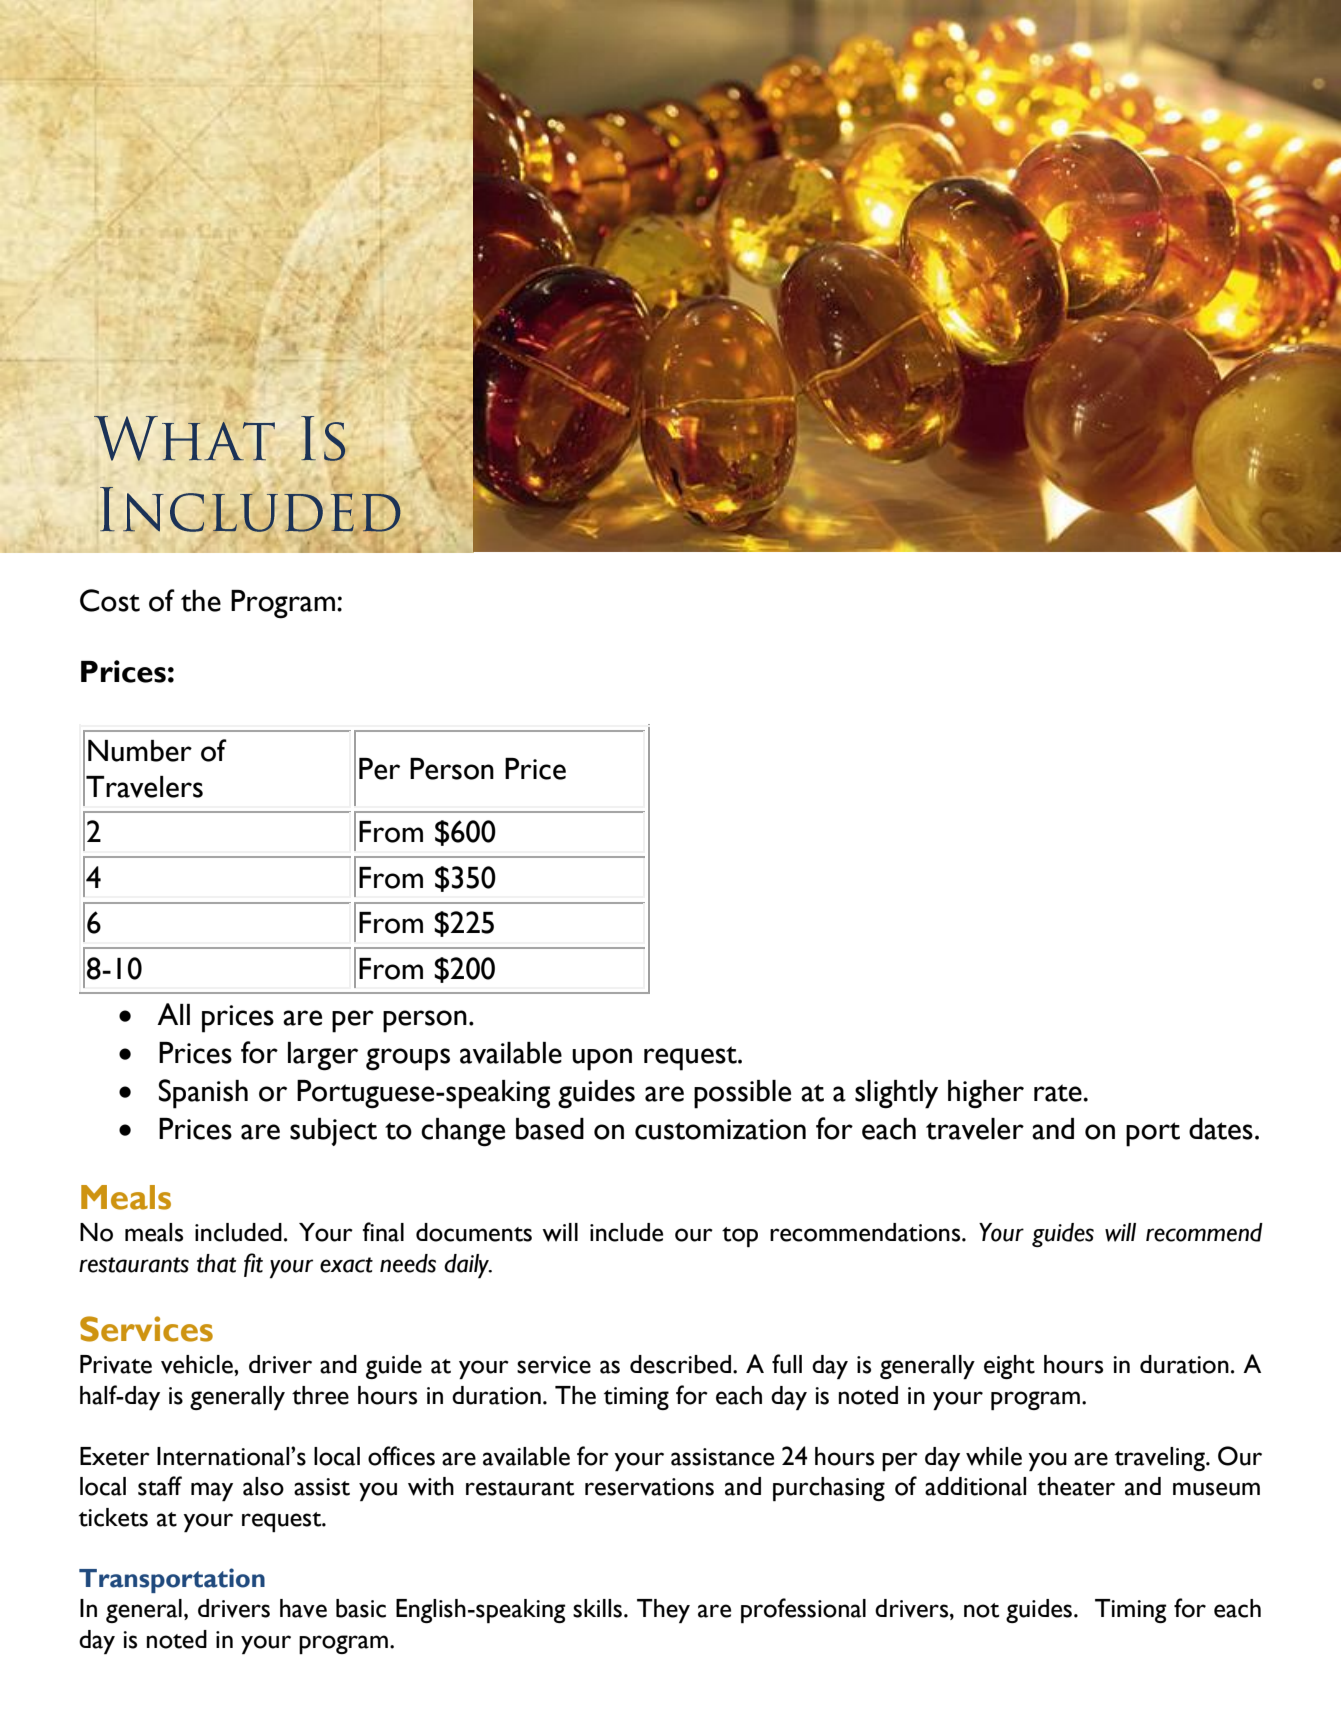 The width and height of the screenshot is (1341, 1735). What do you see at coordinates (663, 1611) in the screenshot?
I see `They` at bounding box center [663, 1611].
